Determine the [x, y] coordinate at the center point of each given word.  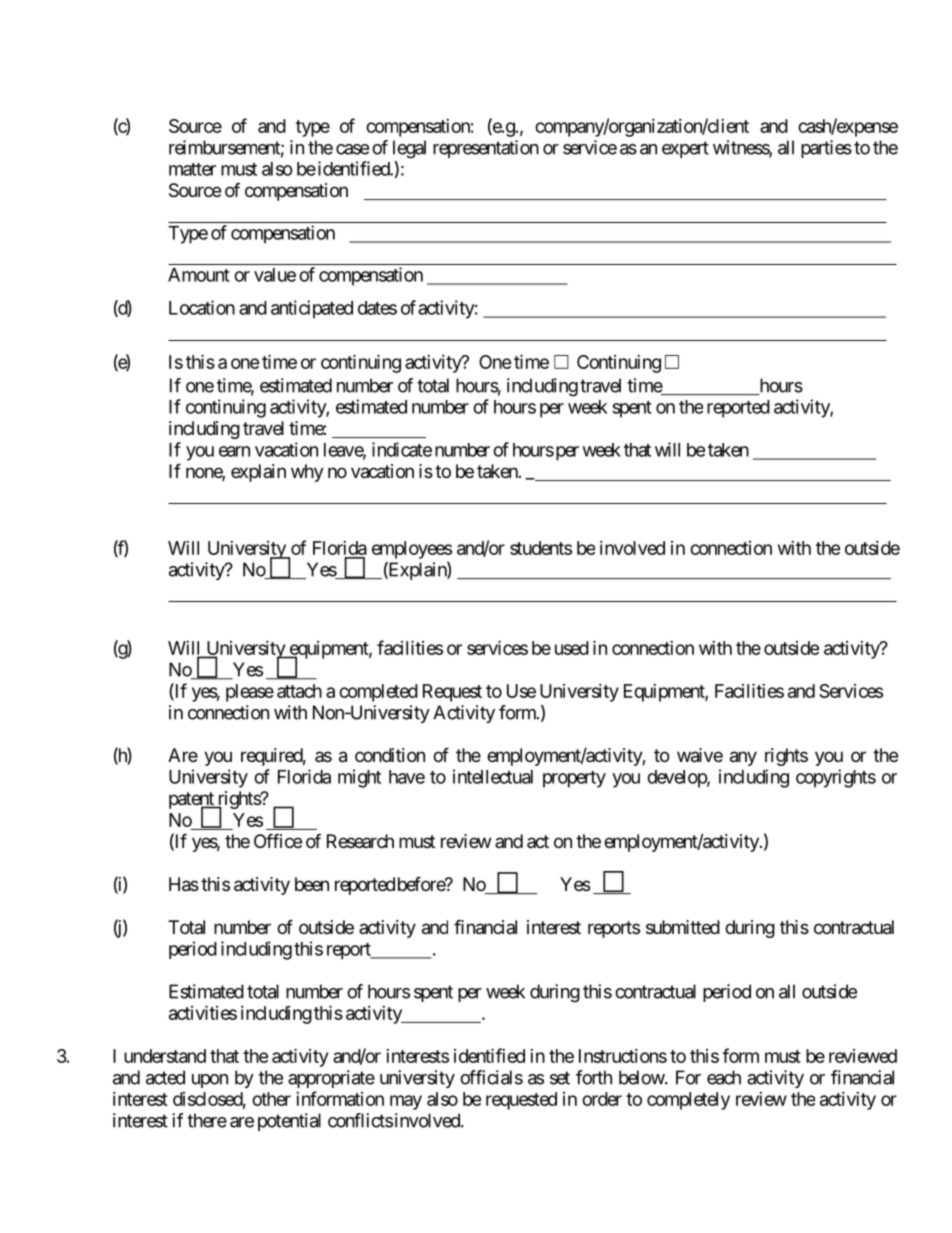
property [574, 779]
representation [486, 149]
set [560, 1078]
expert [685, 149]
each [724, 1077]
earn [234, 451]
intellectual [493, 776]
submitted [683, 927]
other [271, 1099]
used [572, 648]
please [250, 693]
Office [278, 840]
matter [192, 169]
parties [826, 149]
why [307, 473]
